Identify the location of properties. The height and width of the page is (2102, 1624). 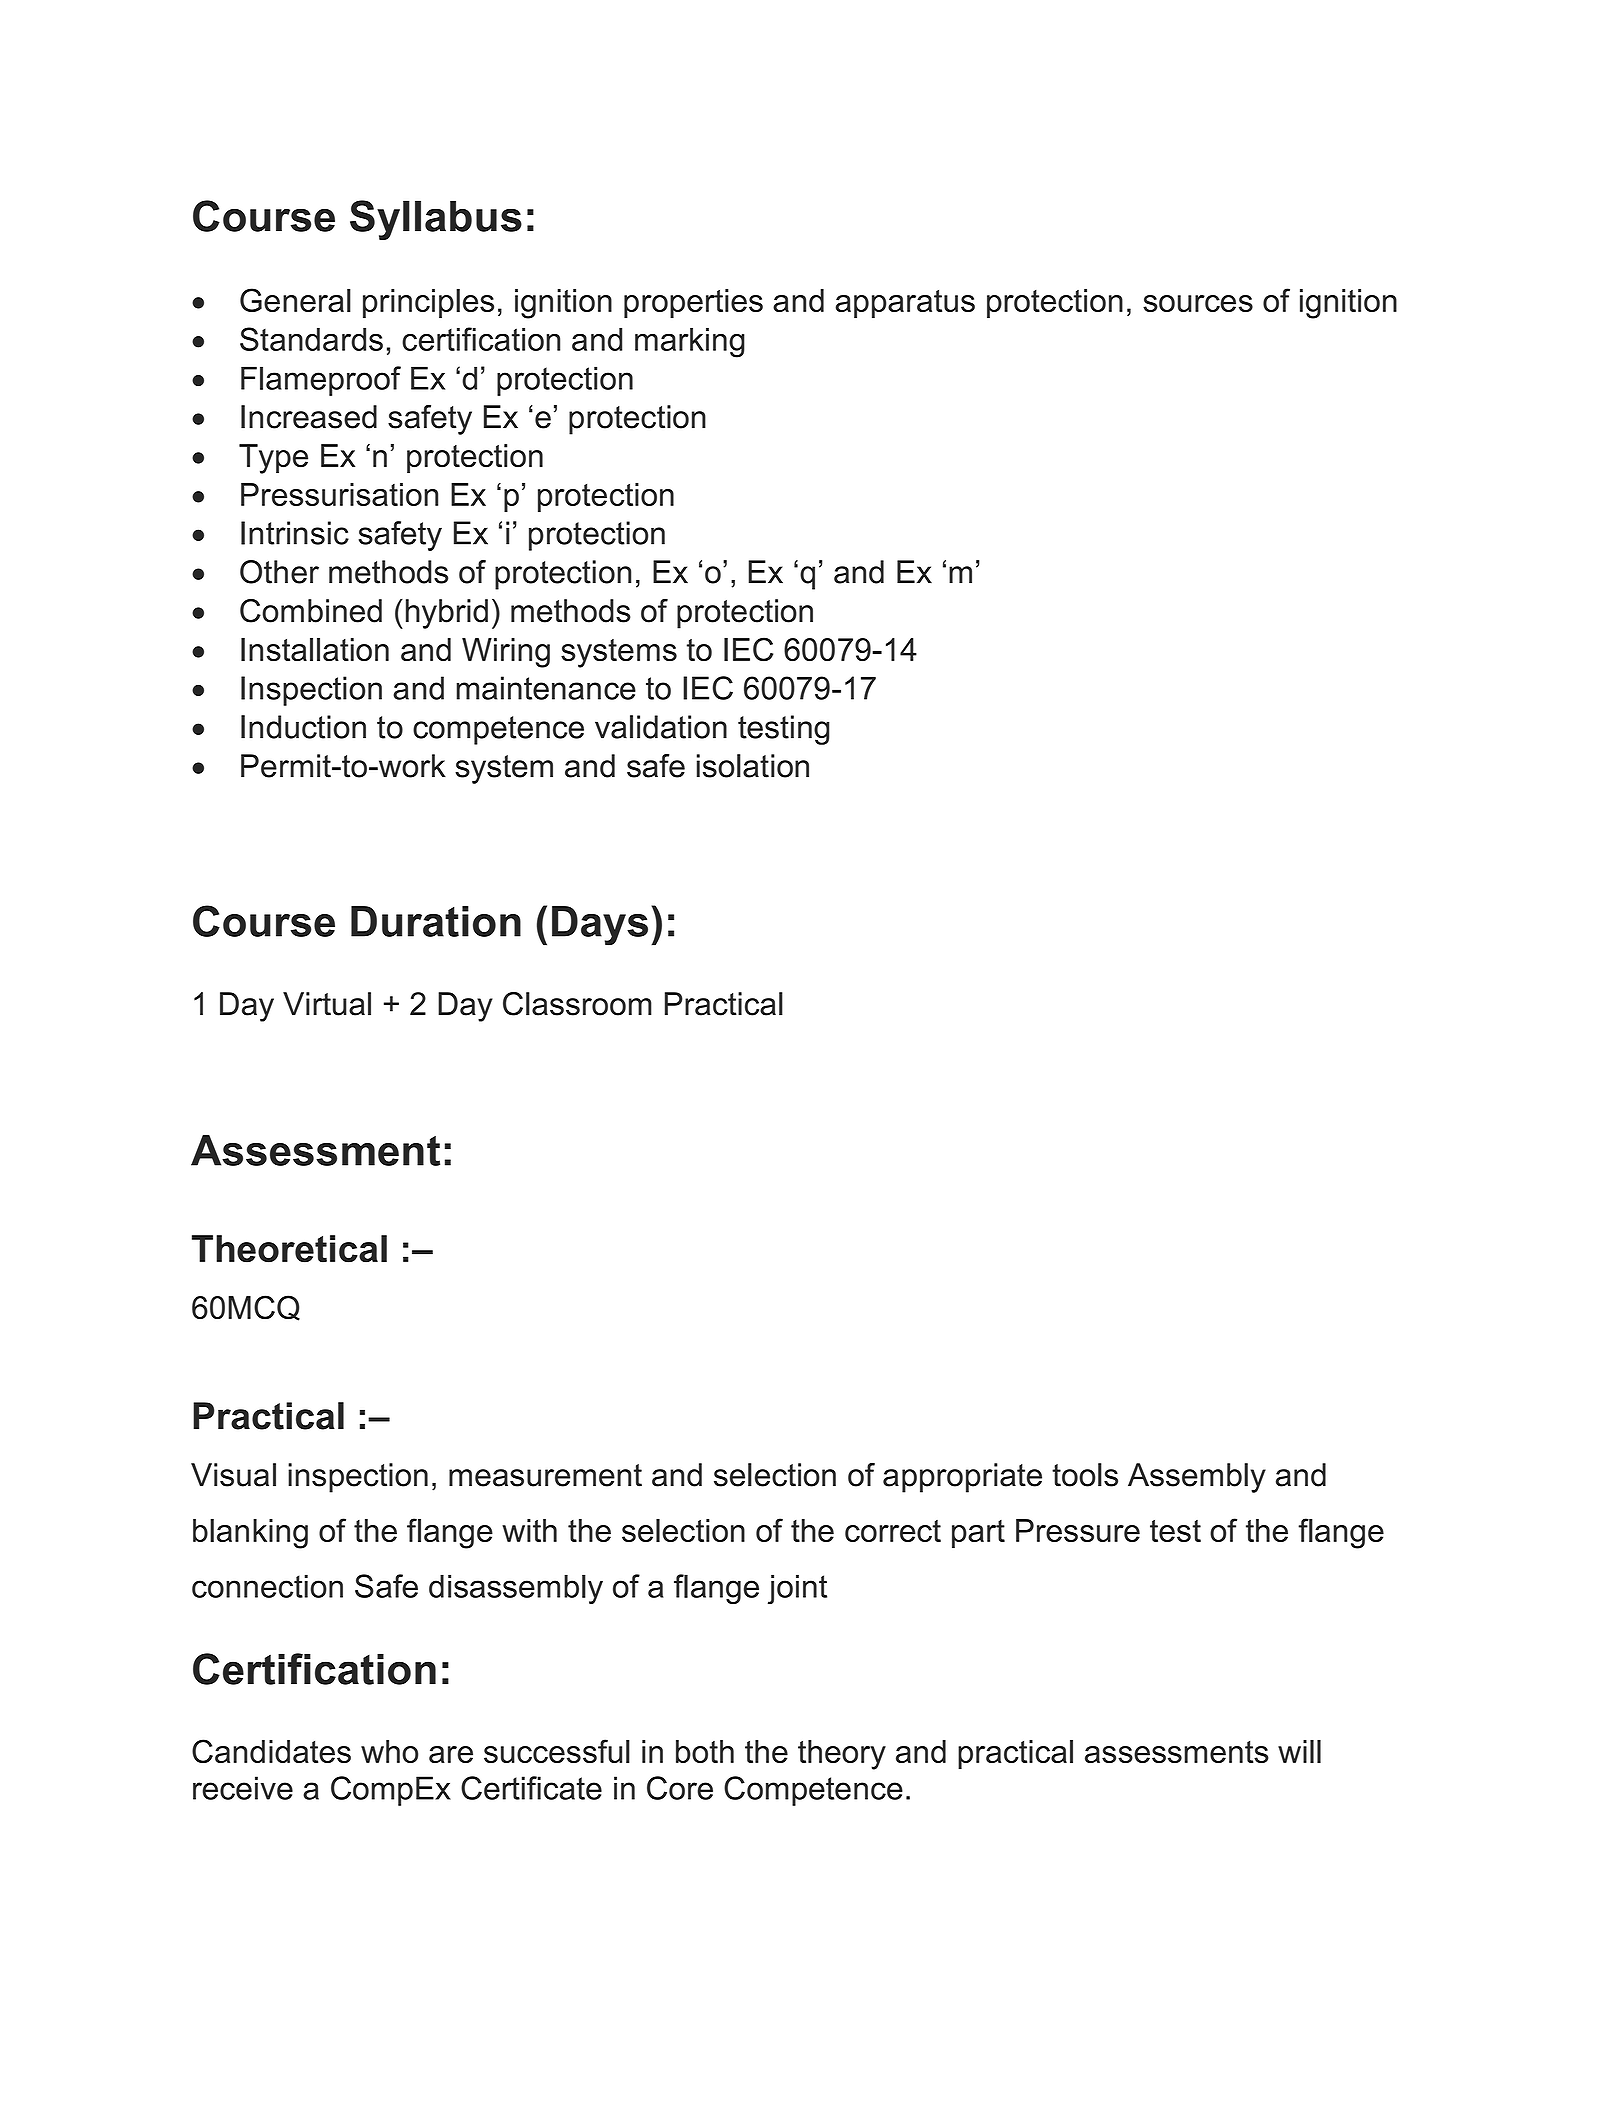
(693, 303).
